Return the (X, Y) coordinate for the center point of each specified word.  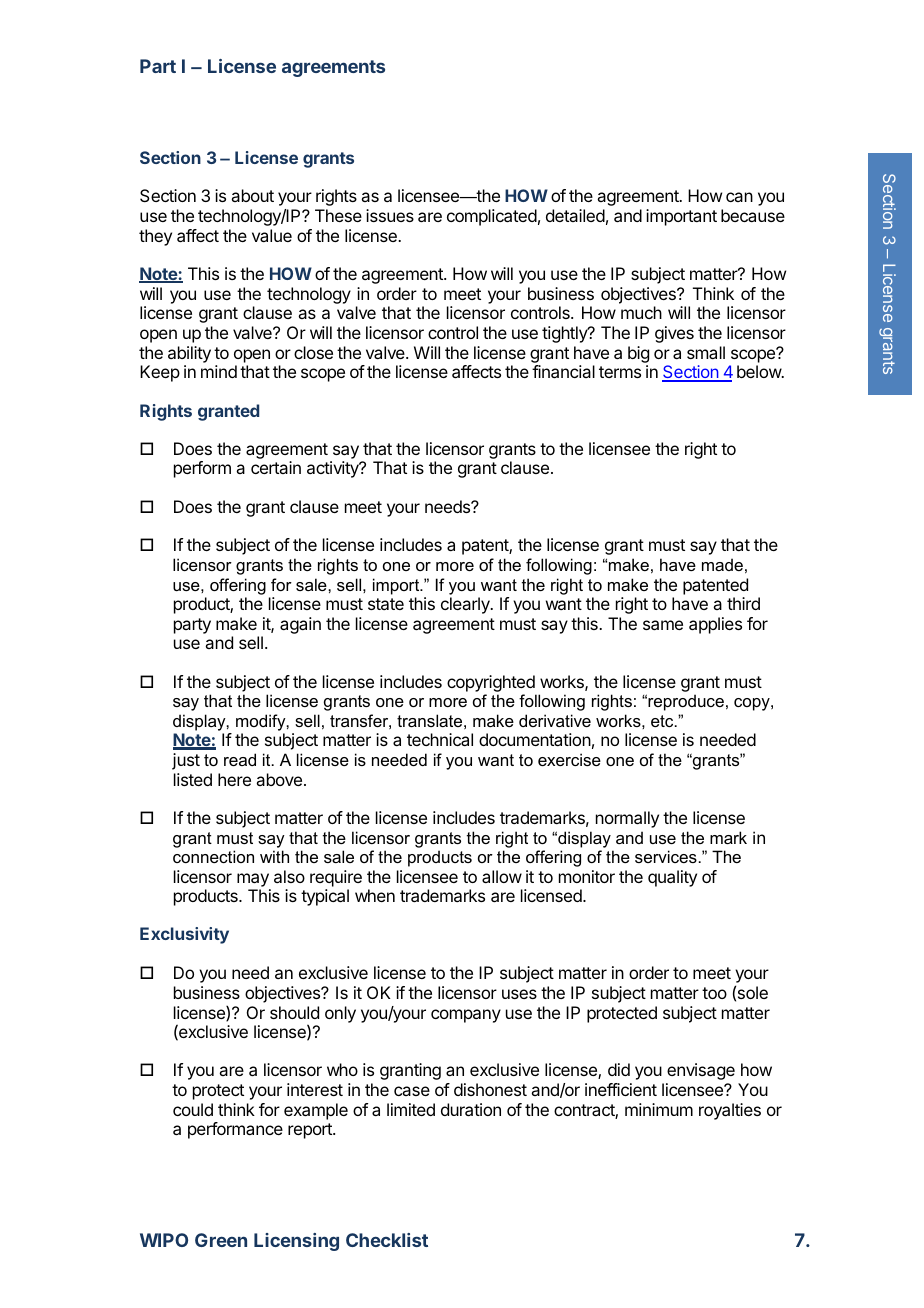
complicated (492, 217)
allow (502, 876)
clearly (466, 605)
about (252, 195)
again (300, 625)
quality (672, 878)
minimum (659, 1109)
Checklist (387, 1240)
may (253, 880)
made (722, 564)
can (739, 197)
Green (221, 1240)
